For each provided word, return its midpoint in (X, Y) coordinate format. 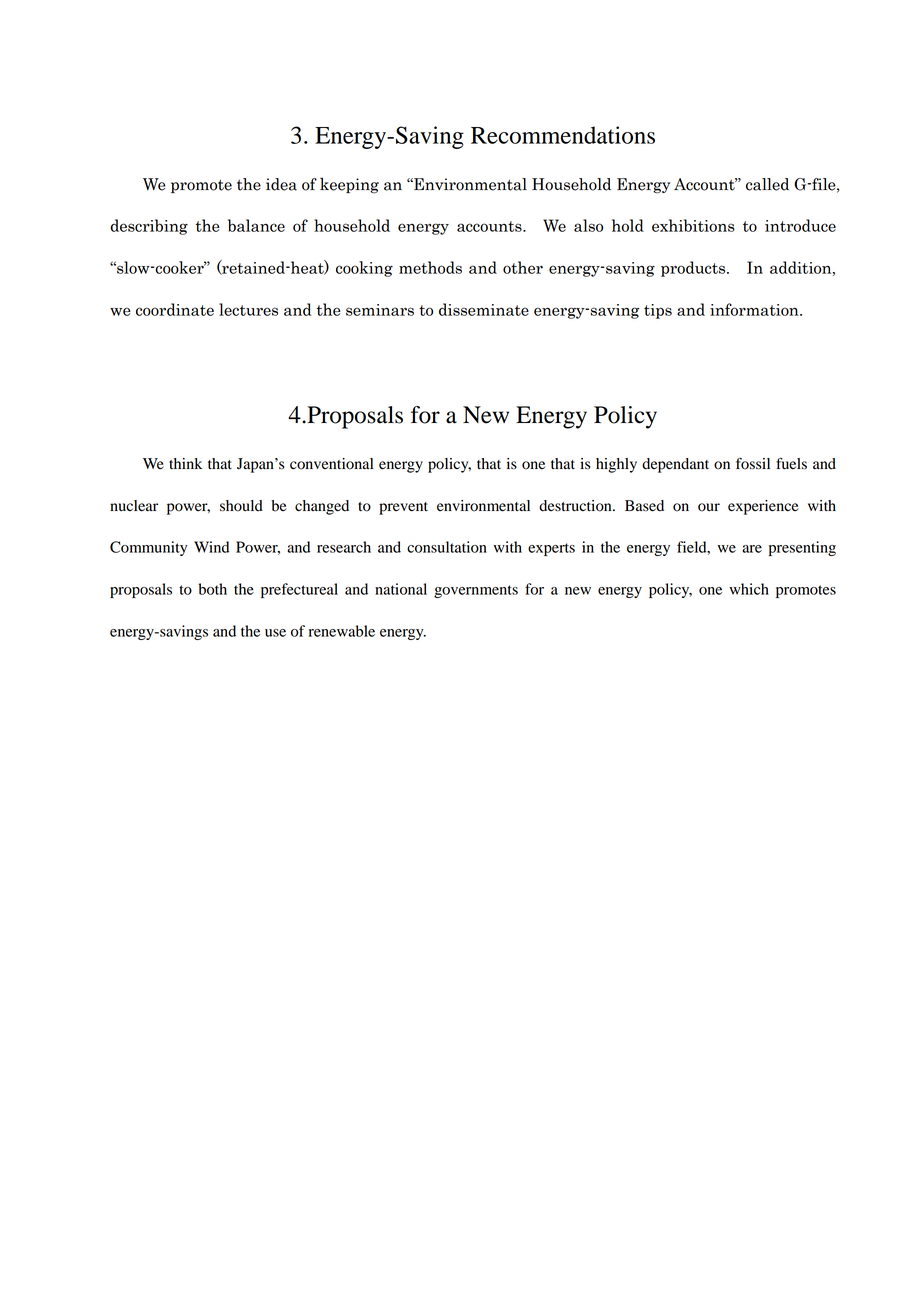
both (213, 589)
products (694, 269)
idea (281, 184)
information (755, 309)
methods (430, 267)
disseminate (484, 309)
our (709, 507)
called (767, 184)
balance (256, 225)
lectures (248, 309)
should (241, 506)
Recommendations (563, 135)
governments (476, 591)
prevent (403, 508)
